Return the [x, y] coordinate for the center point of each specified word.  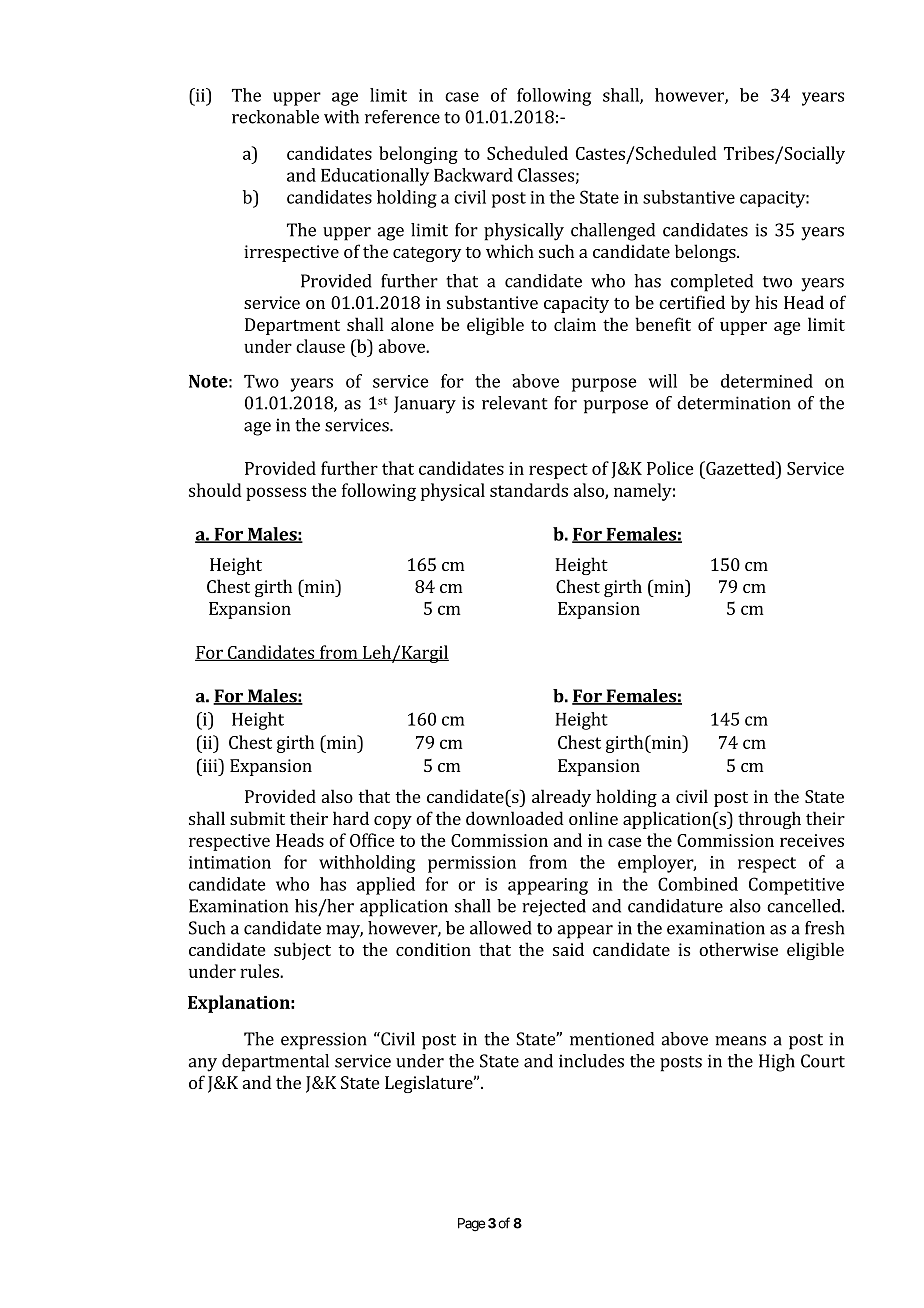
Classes [546, 175]
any [202, 1065]
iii [210, 765]
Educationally [375, 177]
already [561, 798]
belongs [706, 253]
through [769, 820]
